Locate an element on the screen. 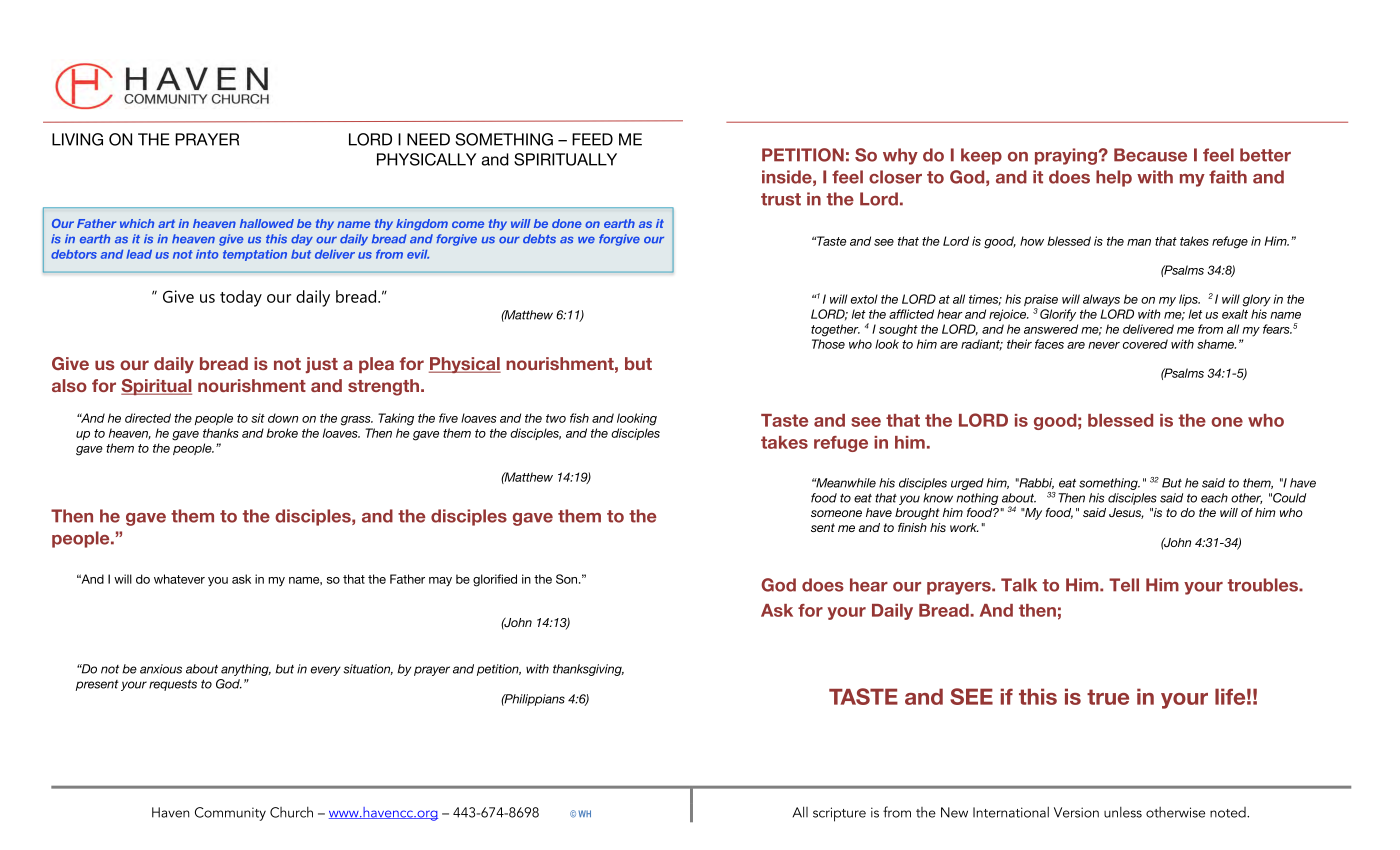 The image size is (1400, 850). Those is located at coordinates (828, 344).
